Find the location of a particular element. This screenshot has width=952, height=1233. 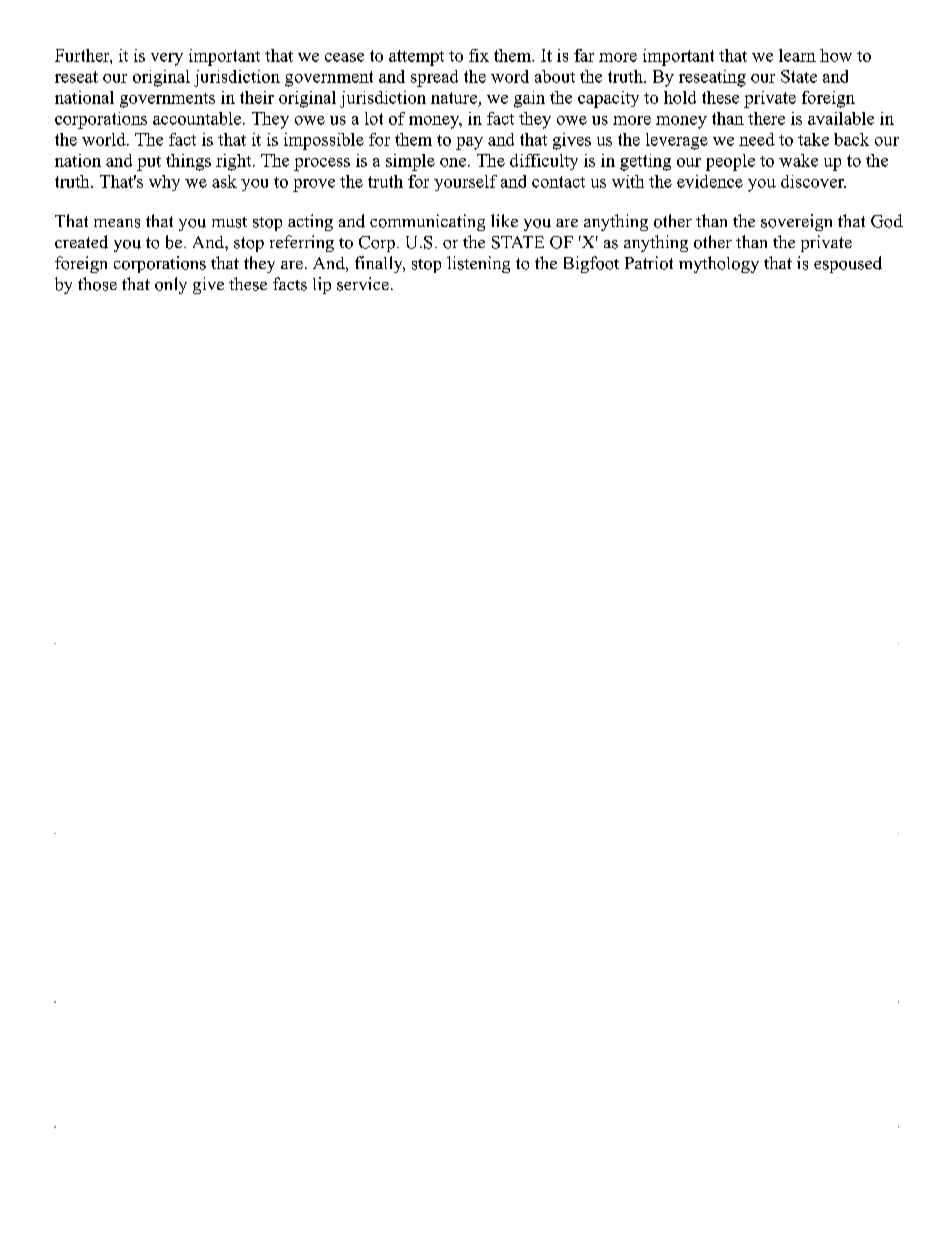

pay is located at coordinates (469, 143).
